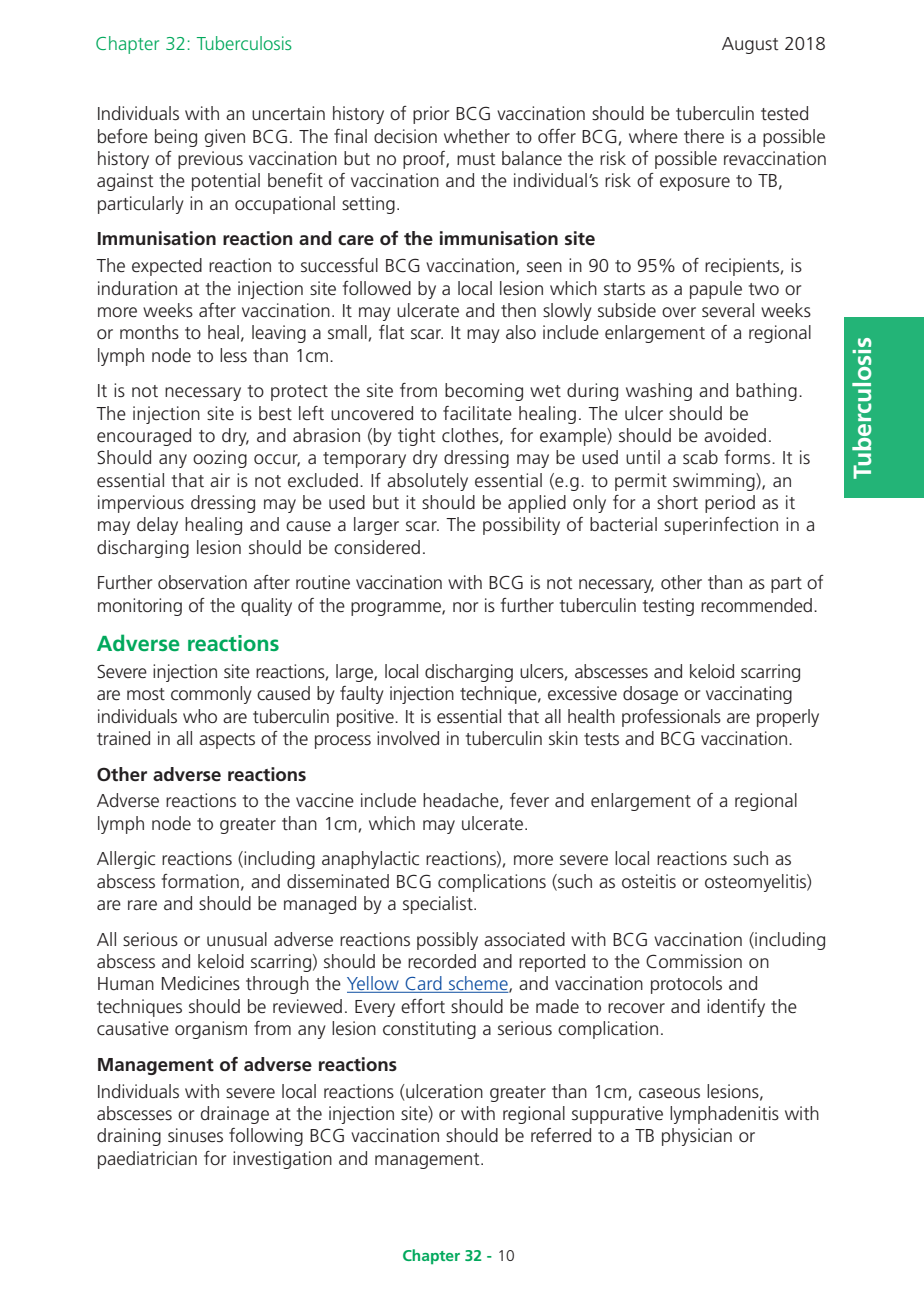  What do you see at coordinates (225, 138) in the page?
I see `given` at bounding box center [225, 138].
